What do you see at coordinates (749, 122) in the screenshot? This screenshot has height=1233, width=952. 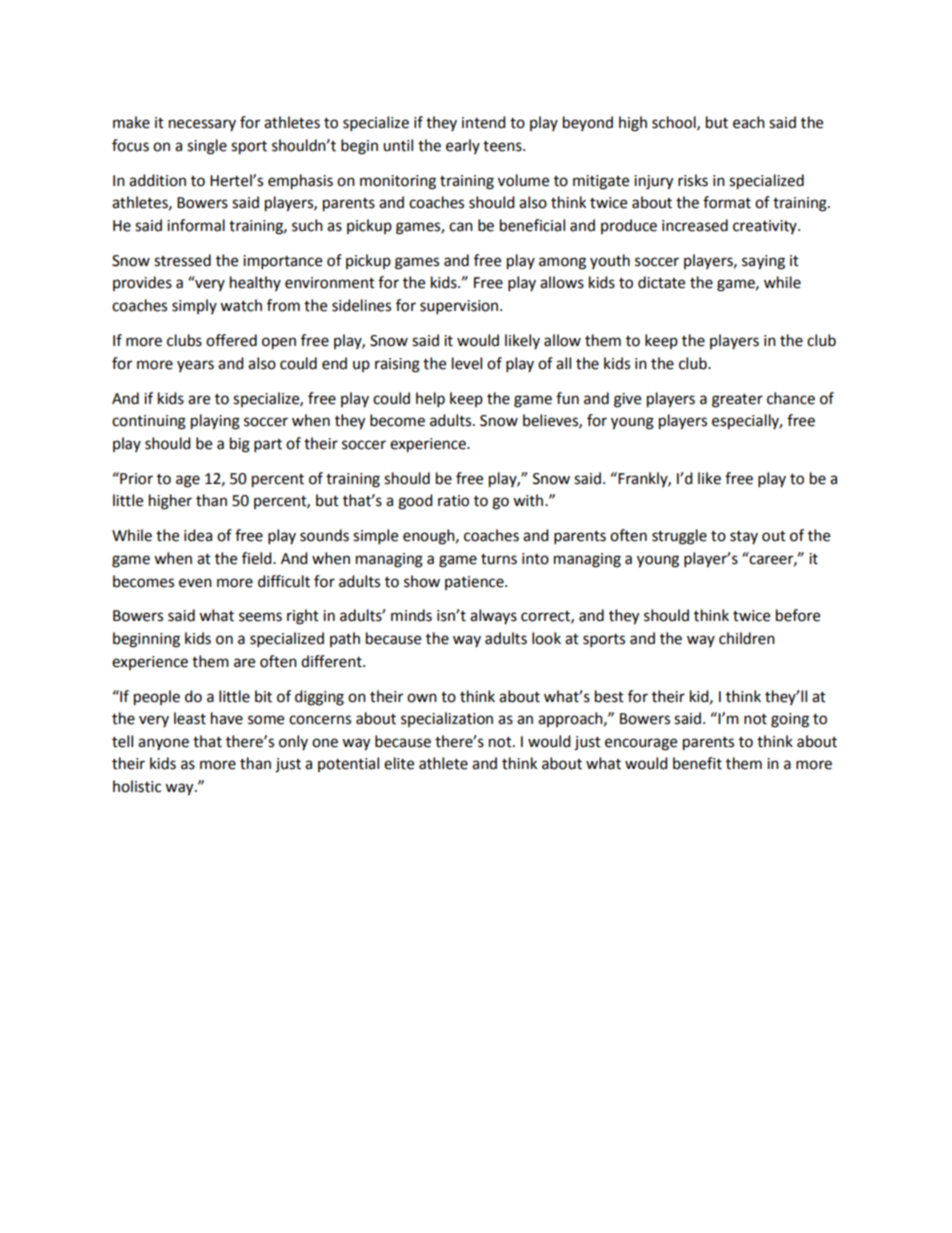 I see `each` at bounding box center [749, 122].
